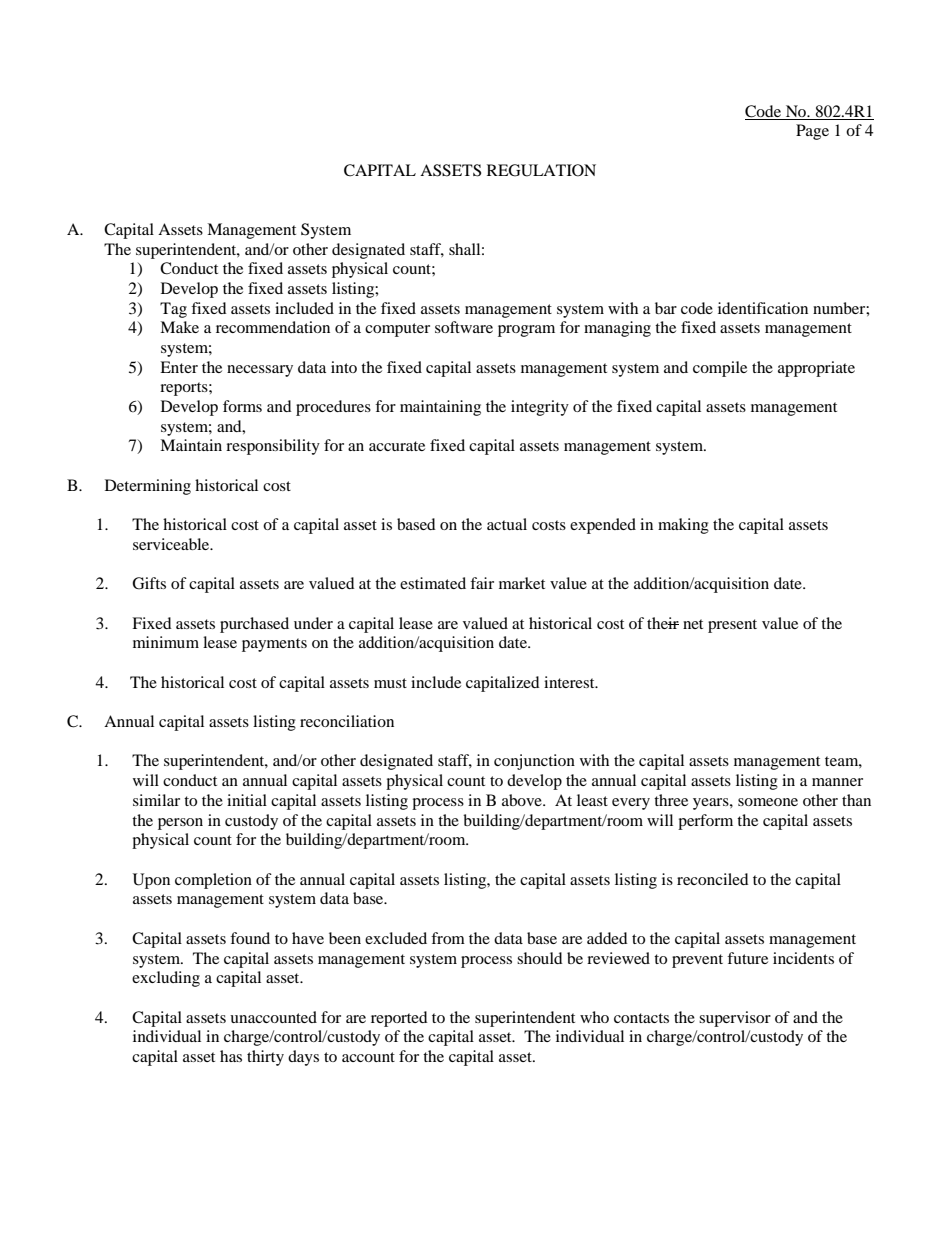 This screenshot has width=952, height=1233. I want to click on integrity, so click(540, 408).
